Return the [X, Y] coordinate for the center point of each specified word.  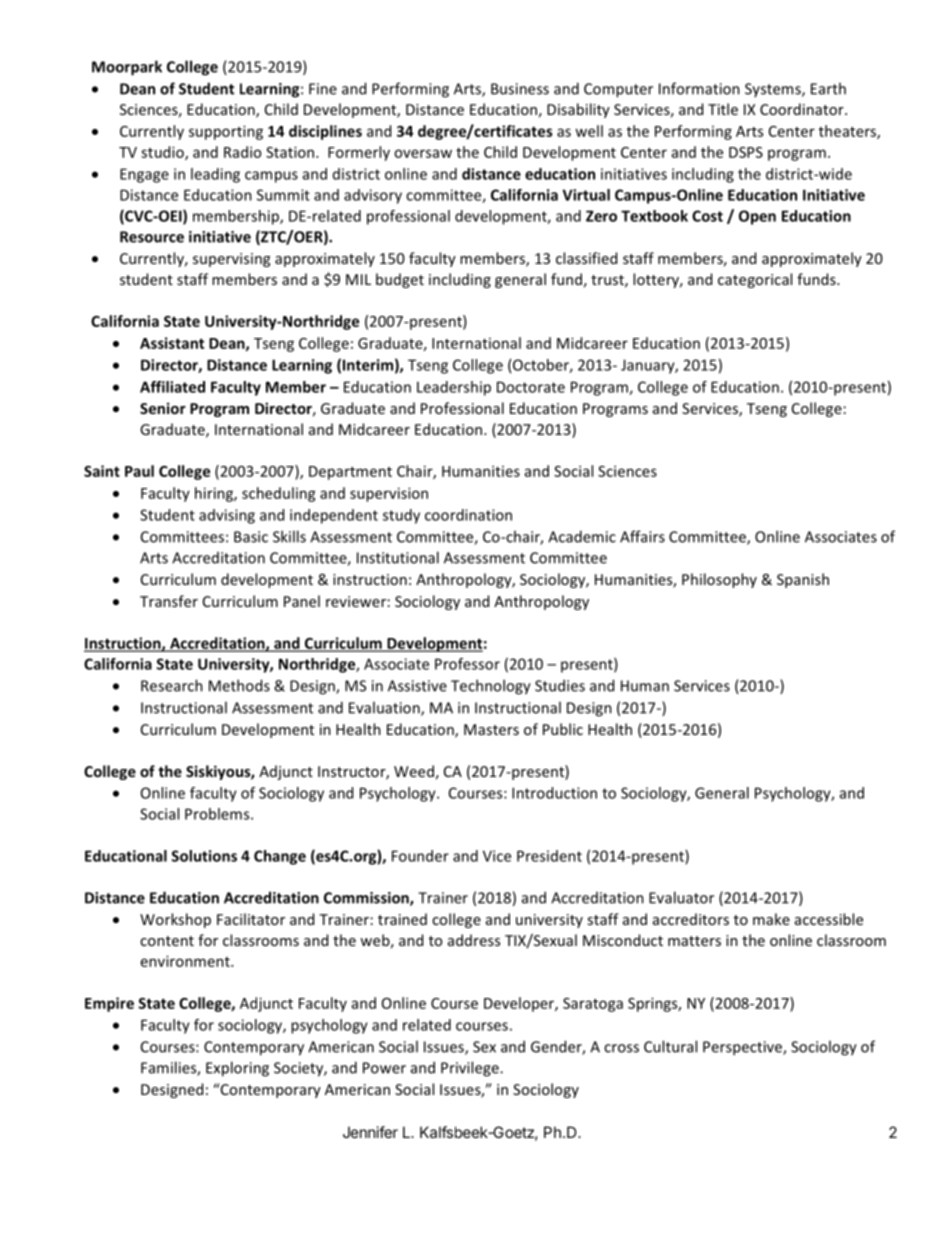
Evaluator [681, 897]
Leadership [454, 388]
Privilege [471, 1069]
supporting [226, 132]
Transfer [169, 601]
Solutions [204, 856]
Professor [467, 664]
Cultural [670, 1046]
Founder [420, 856]
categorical [755, 280]
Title [723, 109]
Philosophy [719, 580]
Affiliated [172, 387]
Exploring [237, 1069]
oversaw [423, 153]
